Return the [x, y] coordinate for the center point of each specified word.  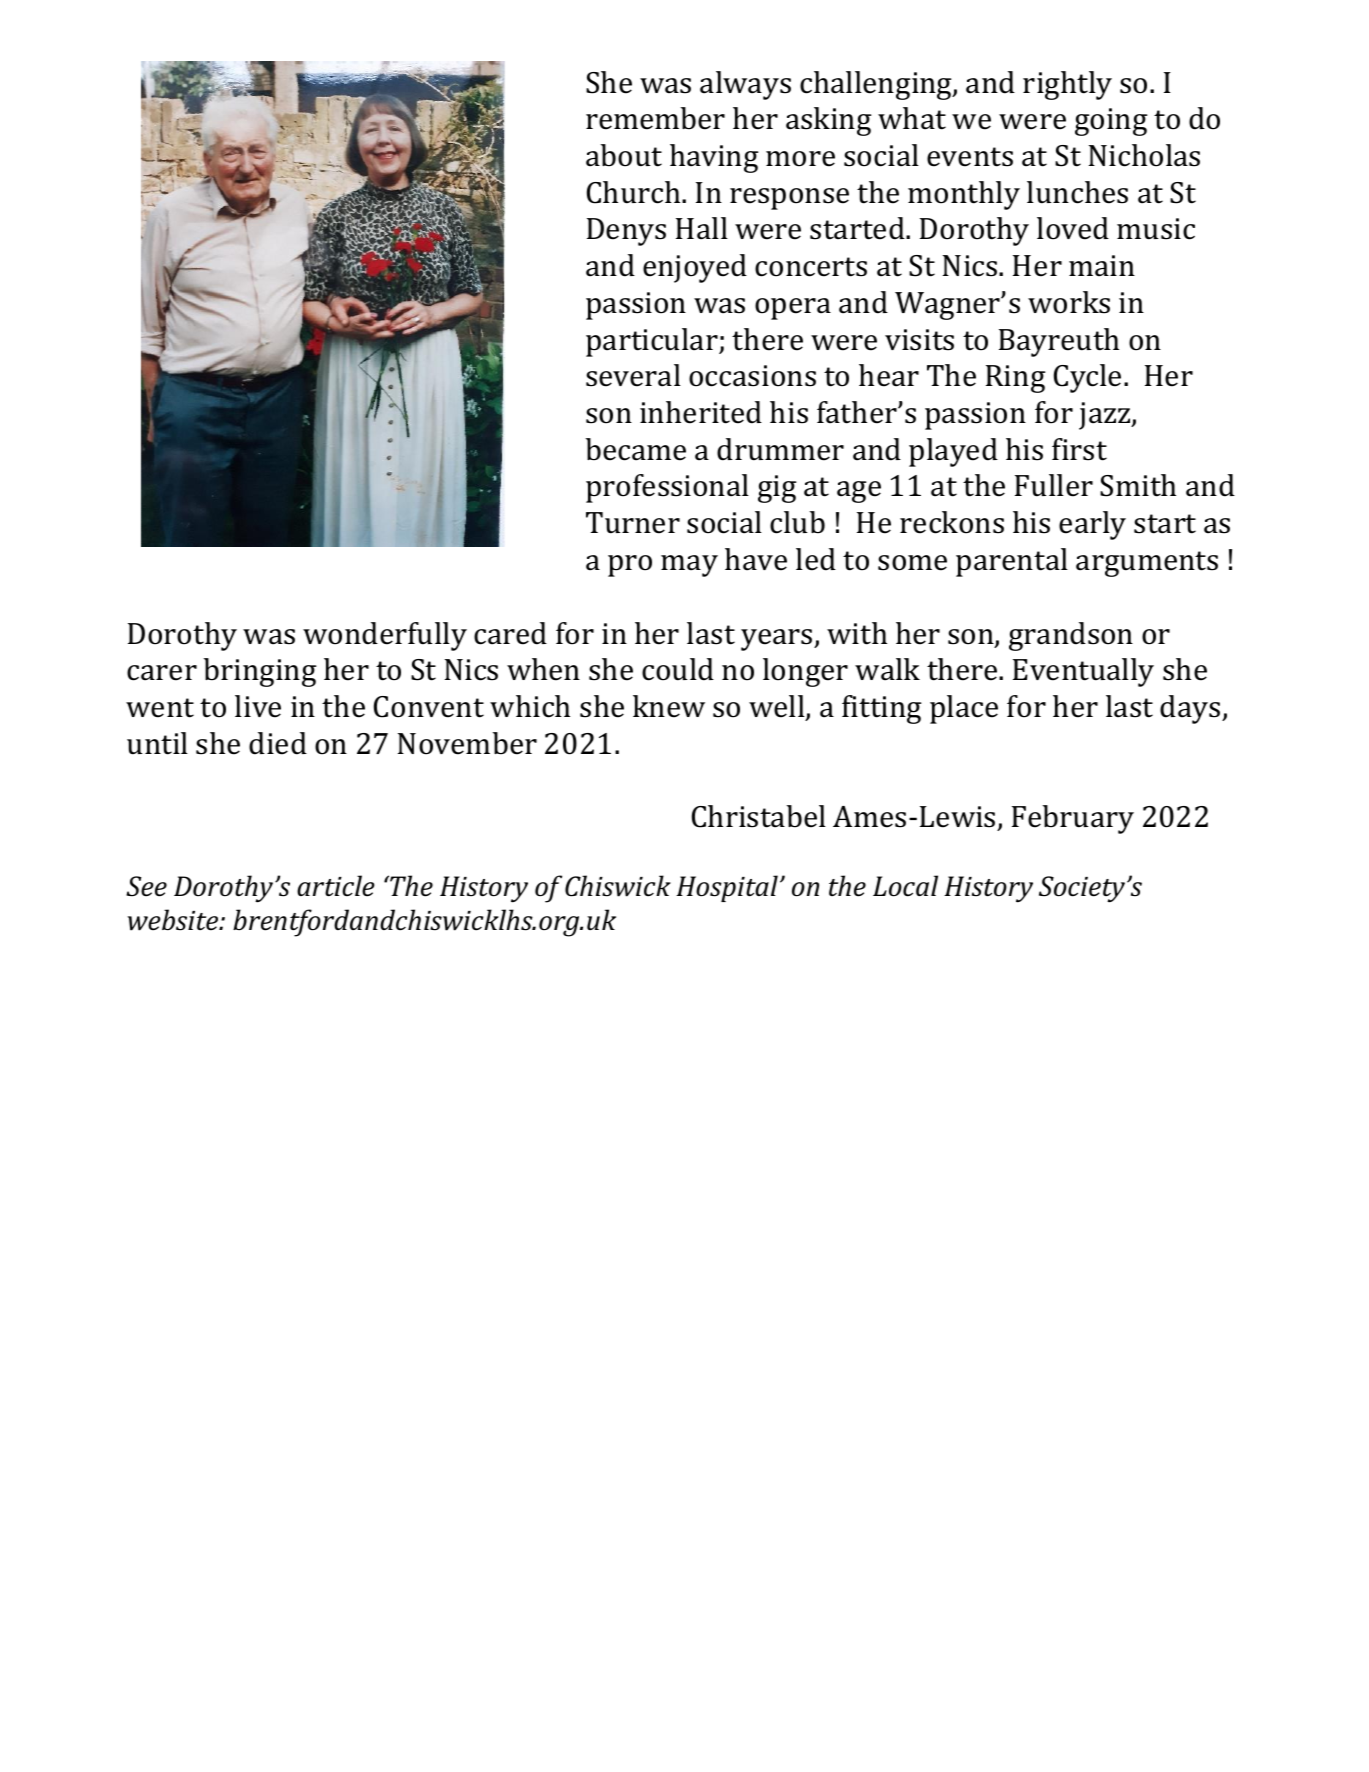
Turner [633, 523]
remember [655, 118]
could [678, 669]
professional [667, 488]
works [1069, 302]
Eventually [1083, 672]
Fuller [1054, 485]
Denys [626, 232]
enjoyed [695, 268]
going [1111, 122]
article [335, 886]
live [258, 706]
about [624, 155]
